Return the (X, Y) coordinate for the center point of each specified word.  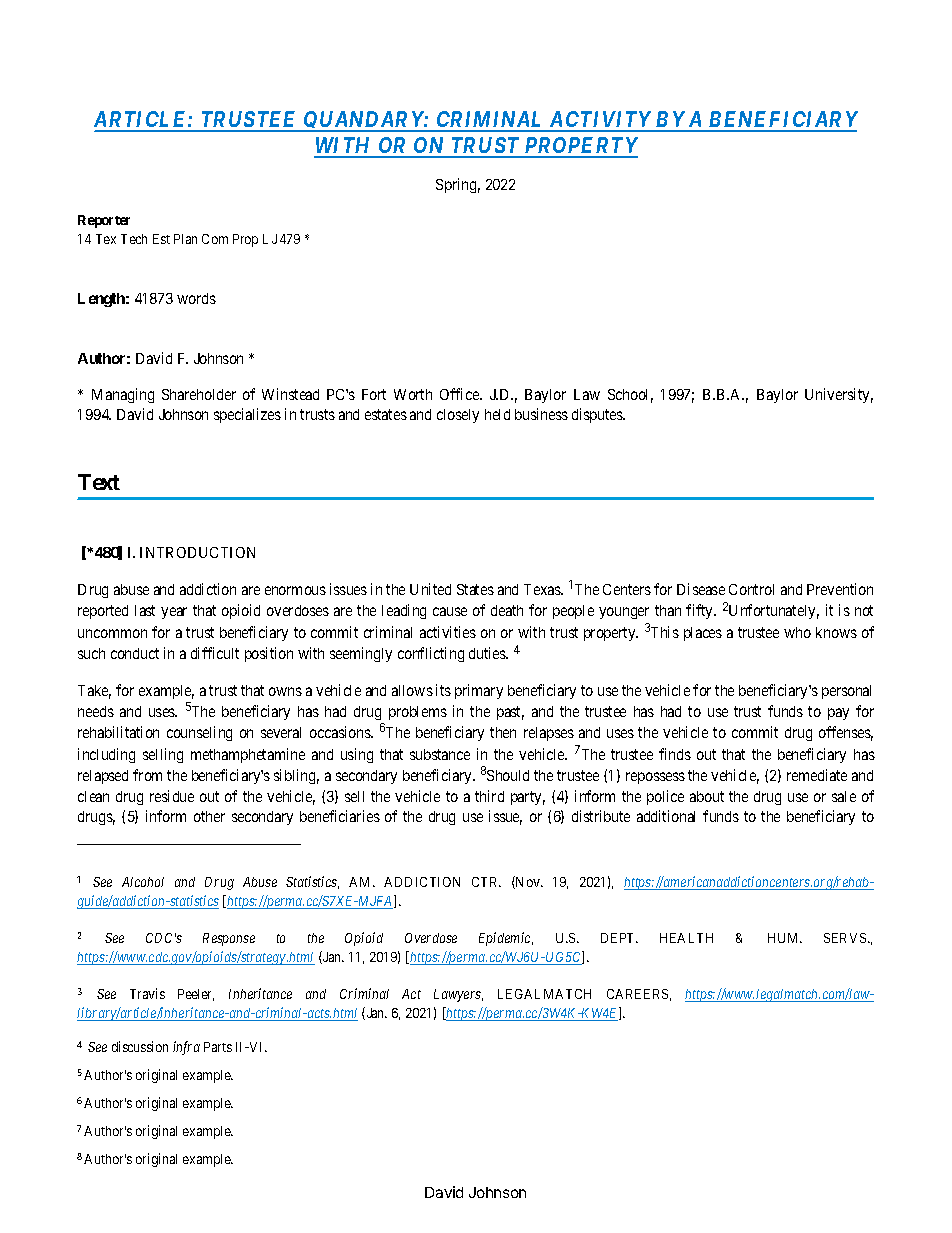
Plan (185, 239)
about (707, 796)
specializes (247, 415)
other (209, 816)
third (489, 796)
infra (186, 1048)
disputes (598, 415)
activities (448, 632)
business (541, 414)
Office (460, 394)
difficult (215, 653)
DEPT (619, 938)
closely (458, 416)
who (797, 632)
